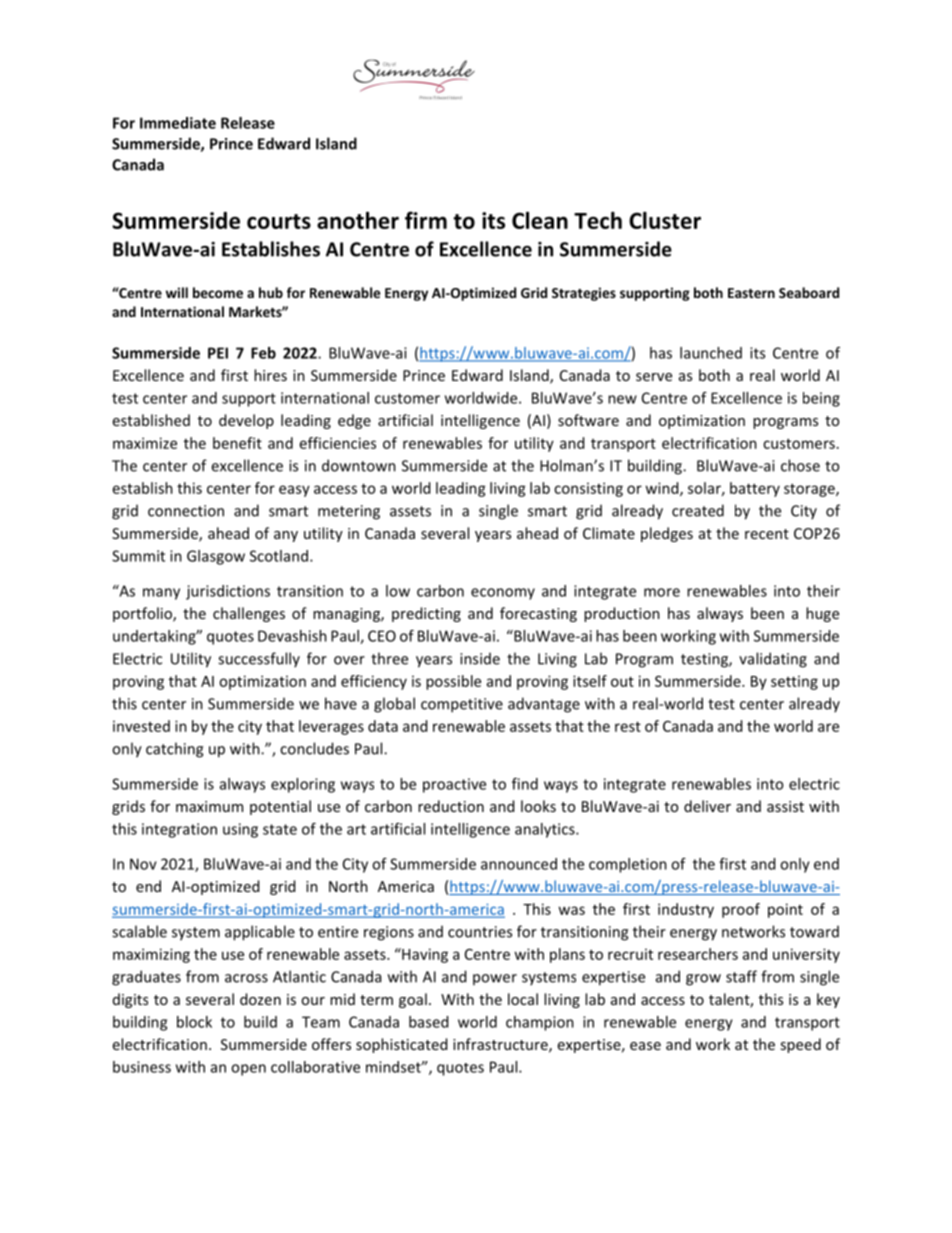  What do you see at coordinates (178, 123) in the image?
I see `Immediate` at bounding box center [178, 123].
